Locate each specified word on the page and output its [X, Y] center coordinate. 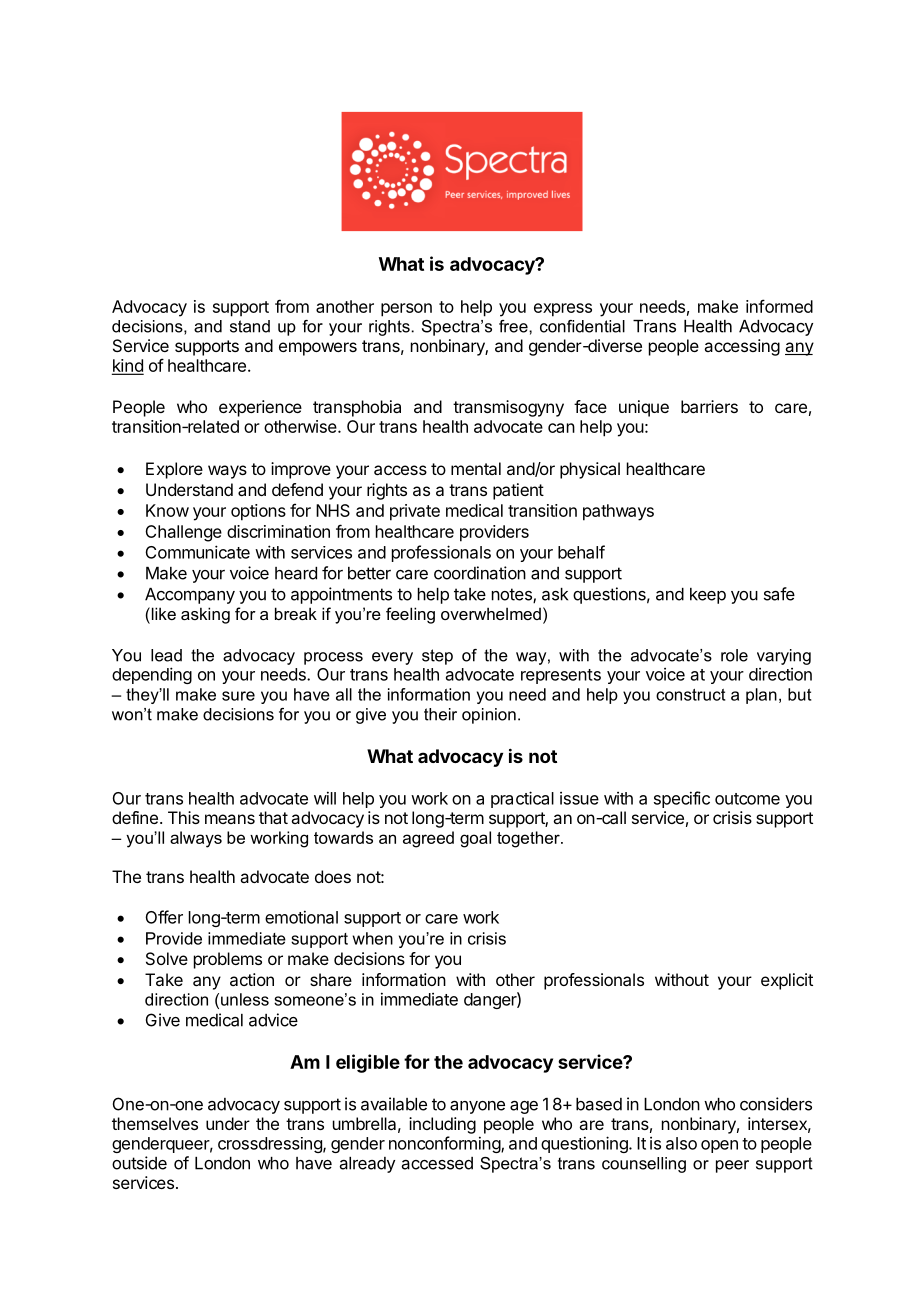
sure [238, 696]
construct [690, 695]
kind [127, 366]
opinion [489, 716]
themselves [155, 1123]
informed [779, 306]
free [514, 326]
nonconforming [445, 1144]
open [719, 1146]
